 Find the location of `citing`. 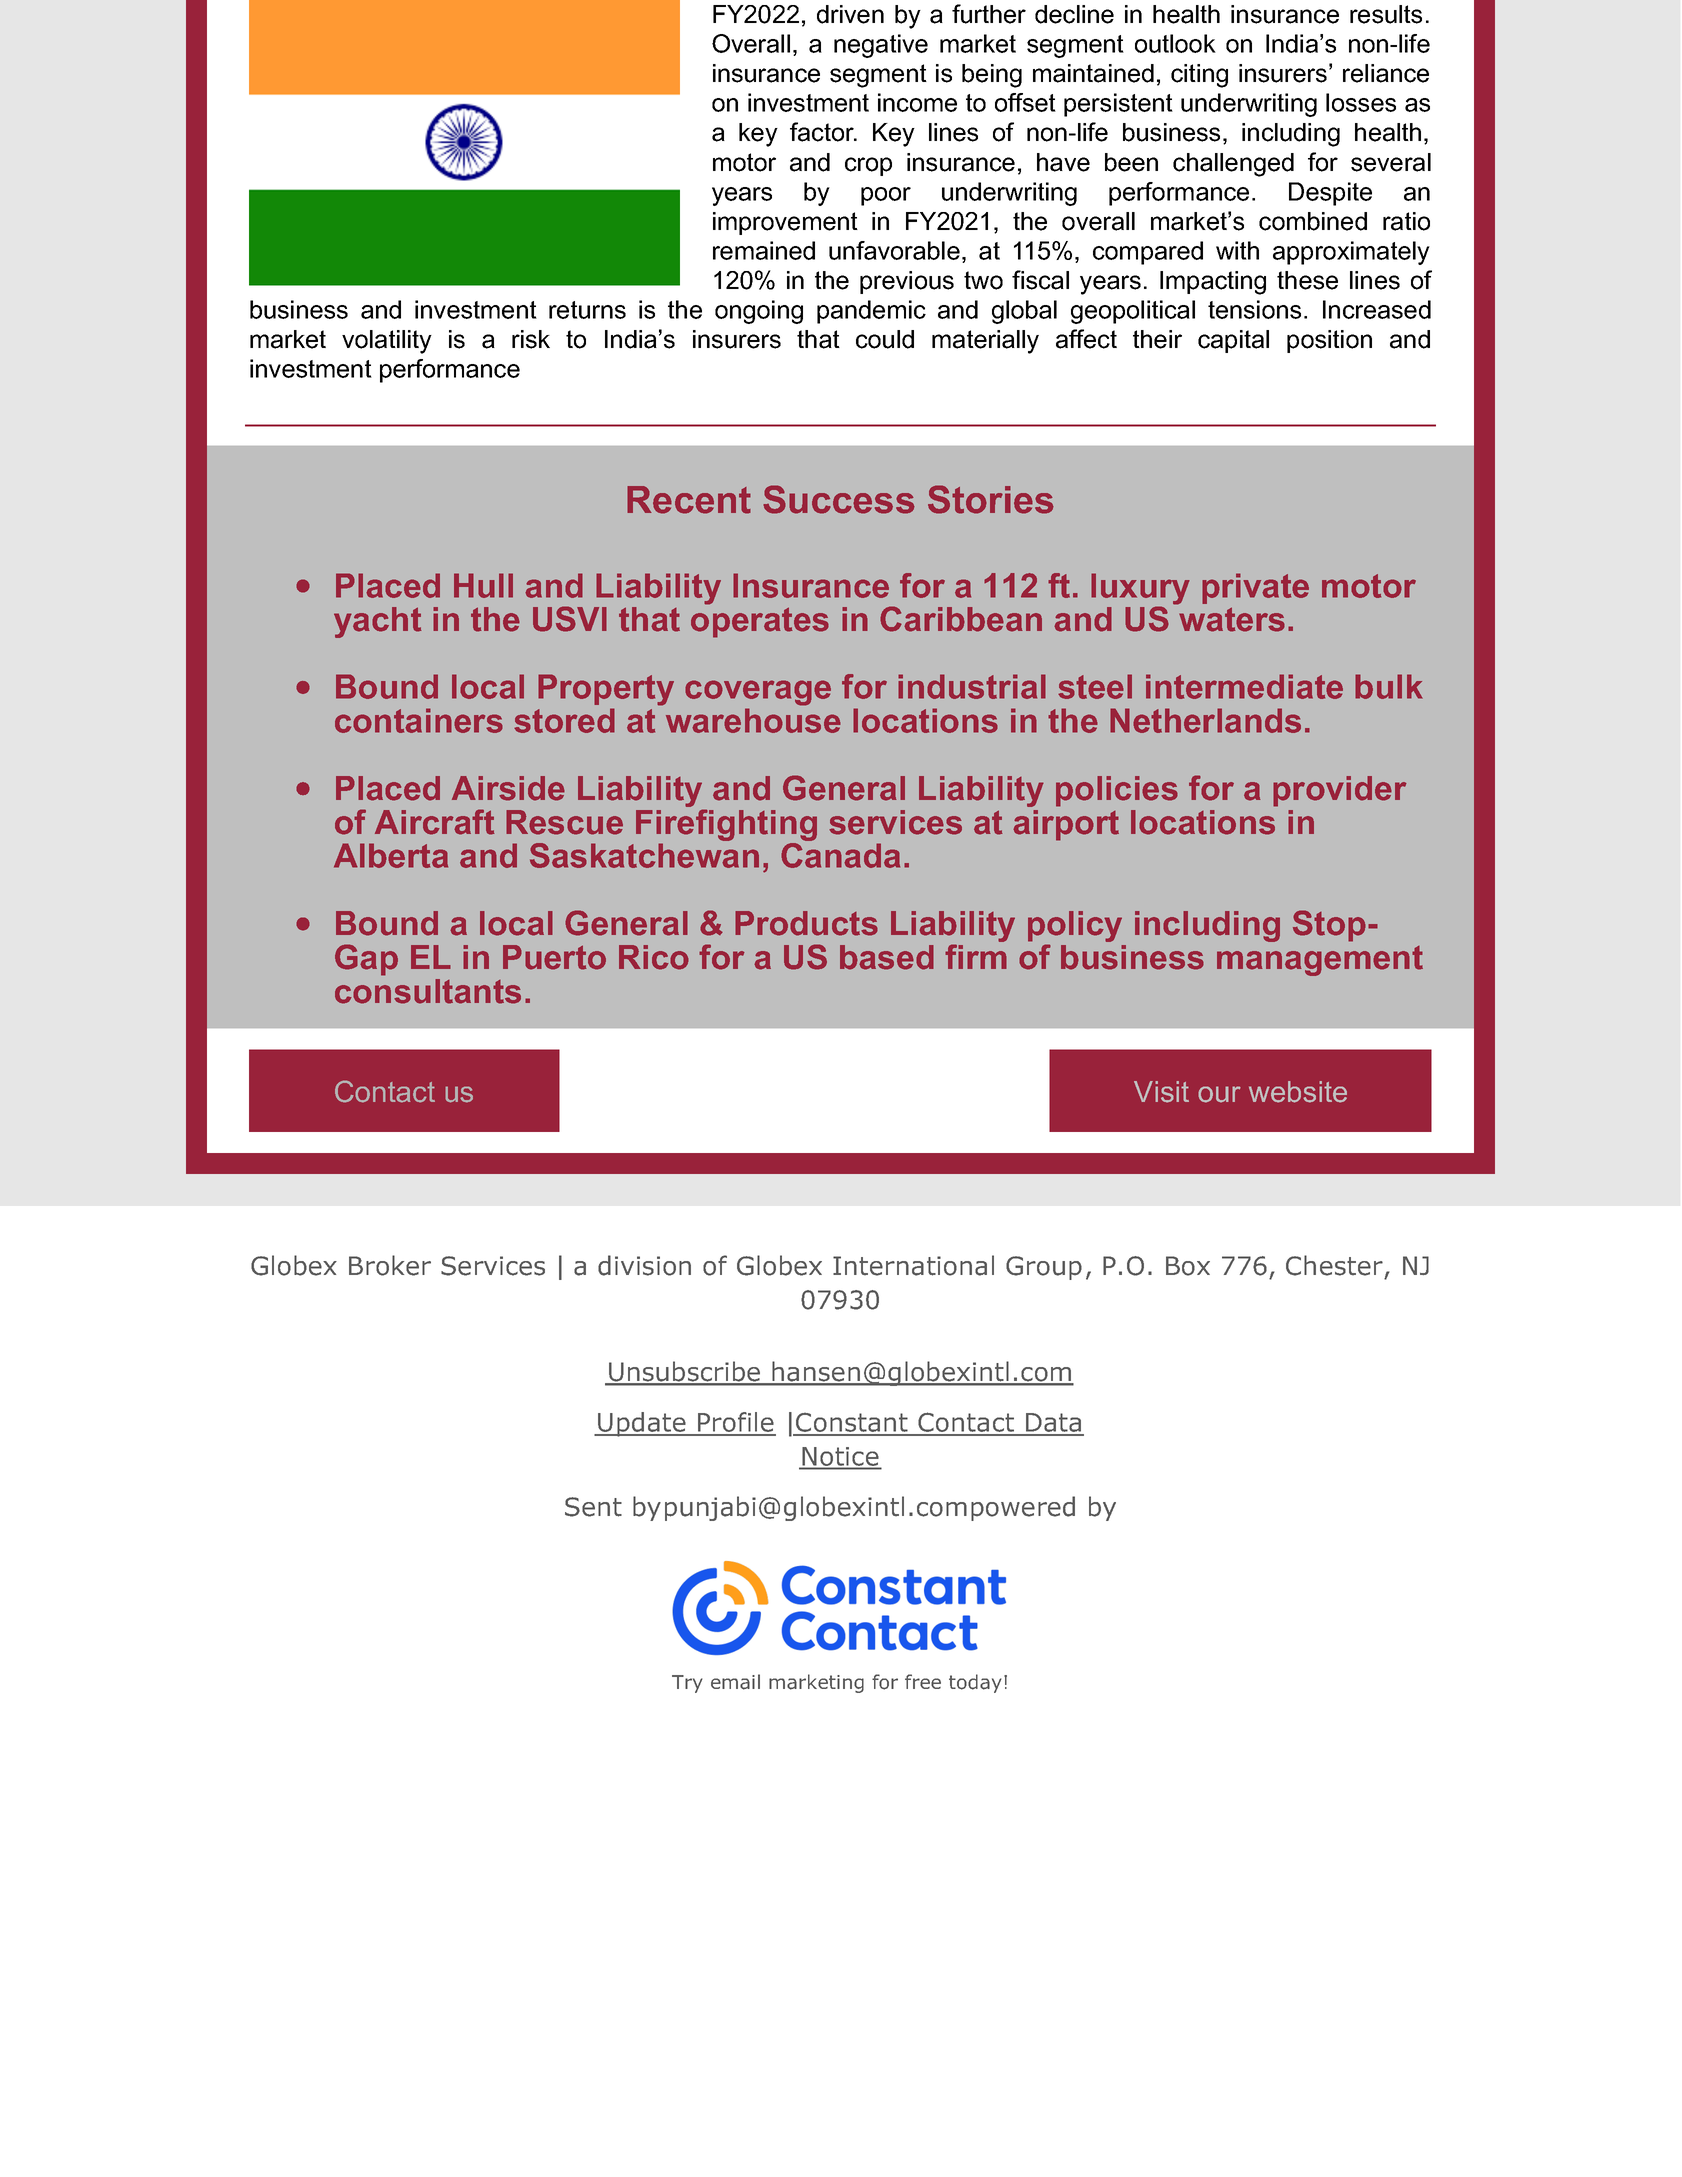

citing is located at coordinates (1199, 76).
